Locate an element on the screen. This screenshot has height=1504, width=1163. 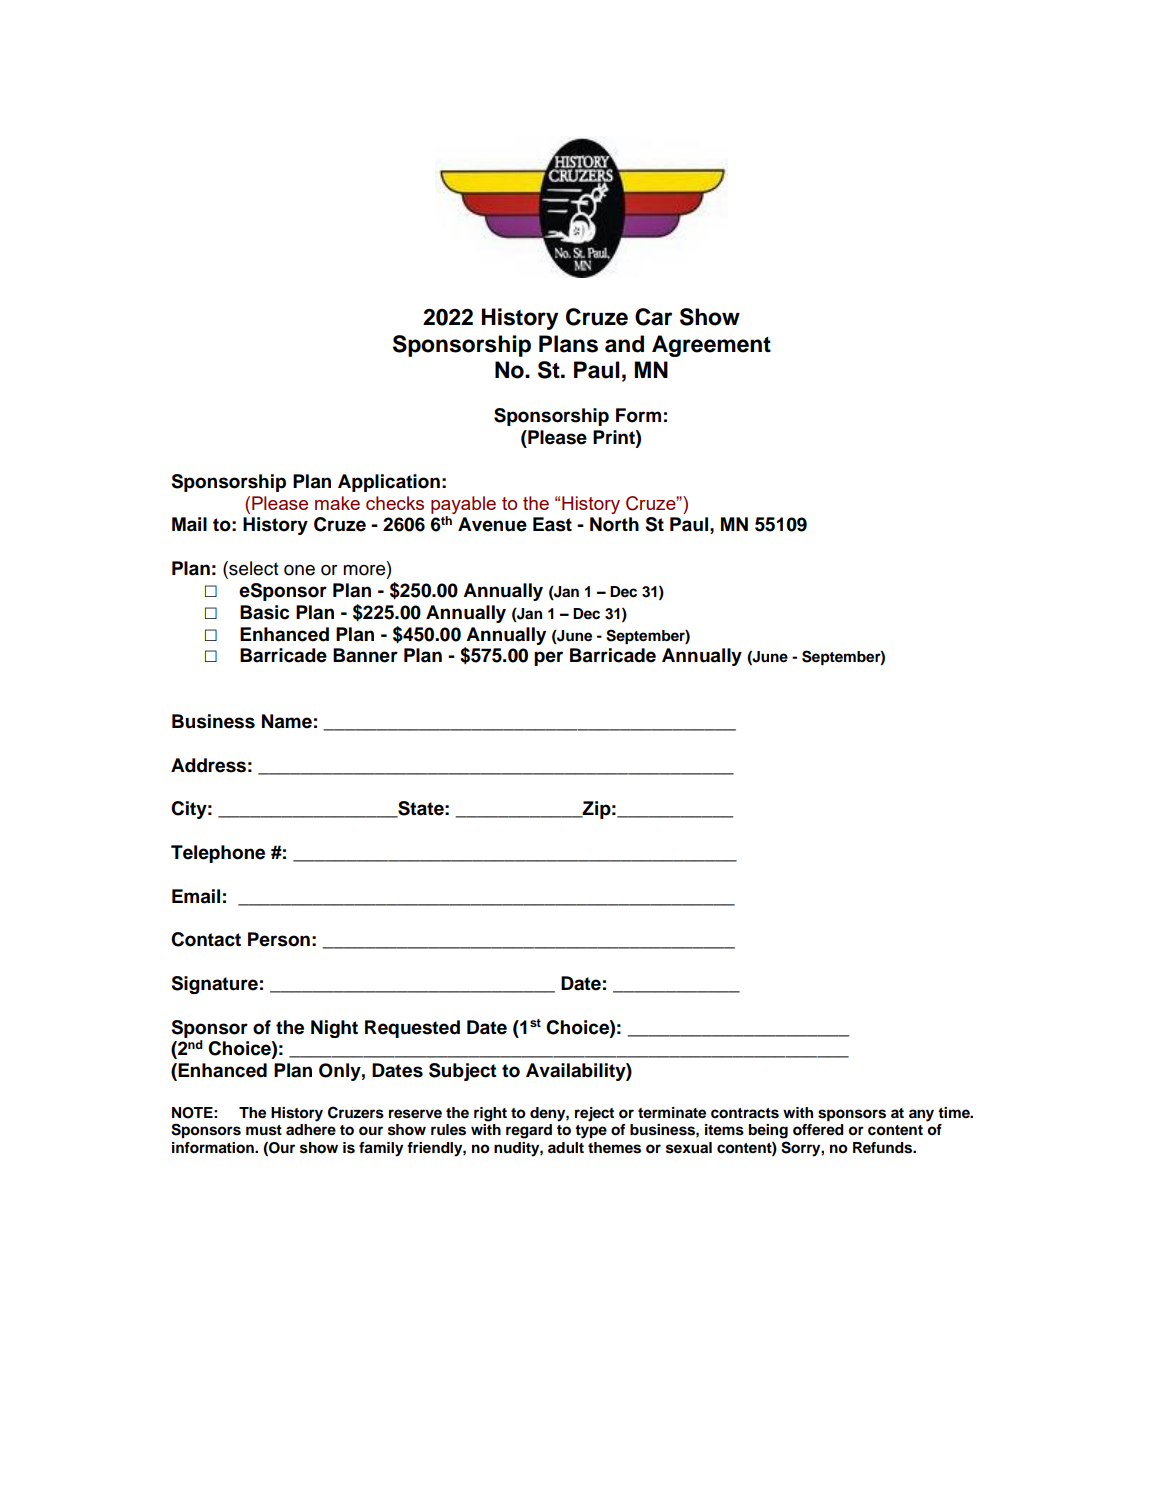
adhere is located at coordinates (311, 1130).
